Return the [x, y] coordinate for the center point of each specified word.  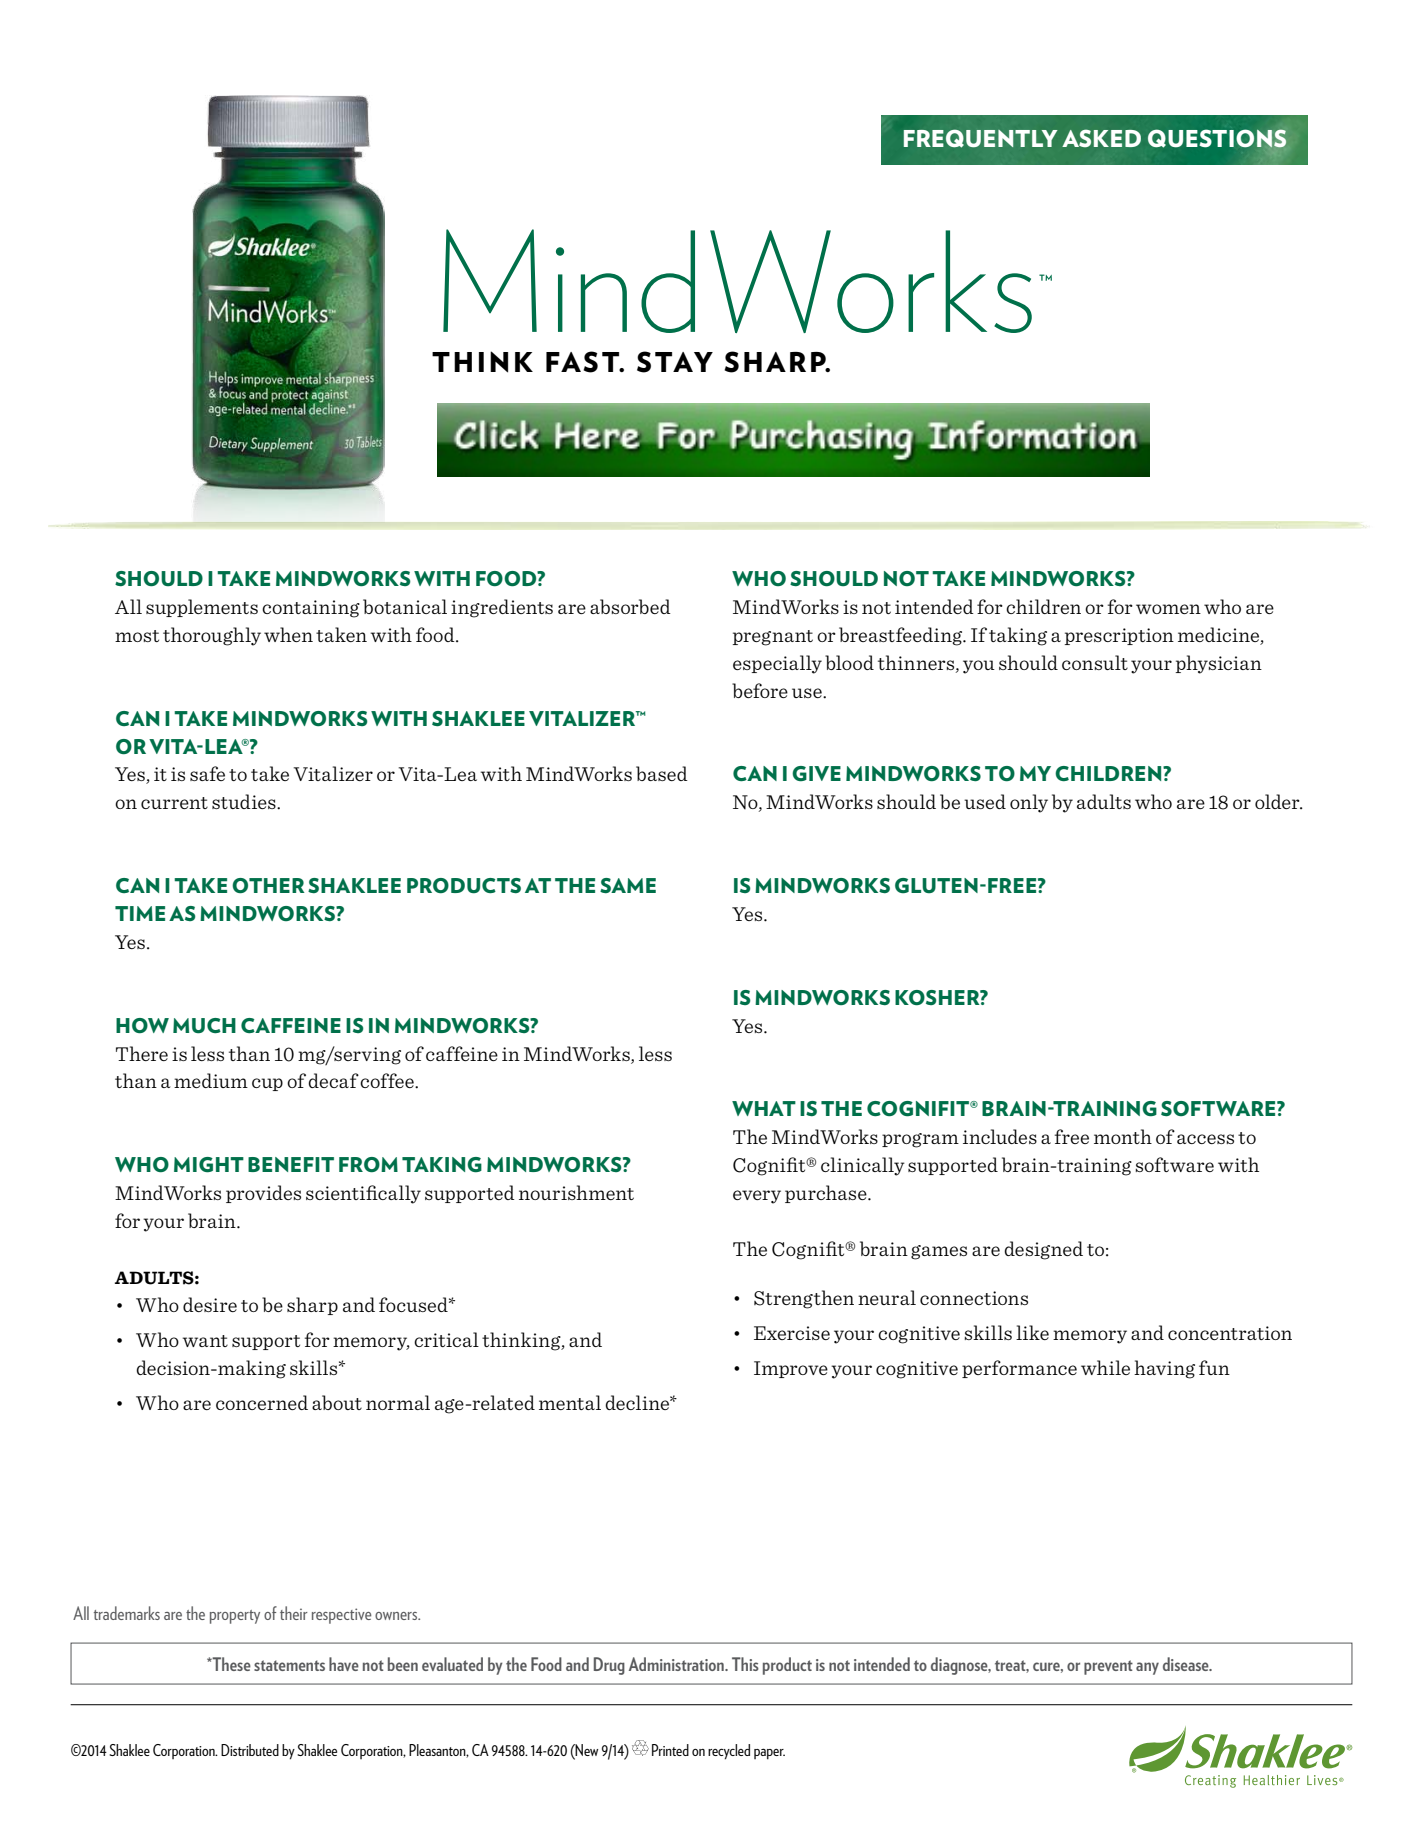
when [288, 634]
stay [675, 362]
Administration [677, 1664]
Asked [1101, 138]
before [760, 690]
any [1147, 1668]
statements [289, 1665]
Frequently [980, 138]
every [757, 1197]
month [1123, 1136]
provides [263, 1194]
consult [1095, 662]
